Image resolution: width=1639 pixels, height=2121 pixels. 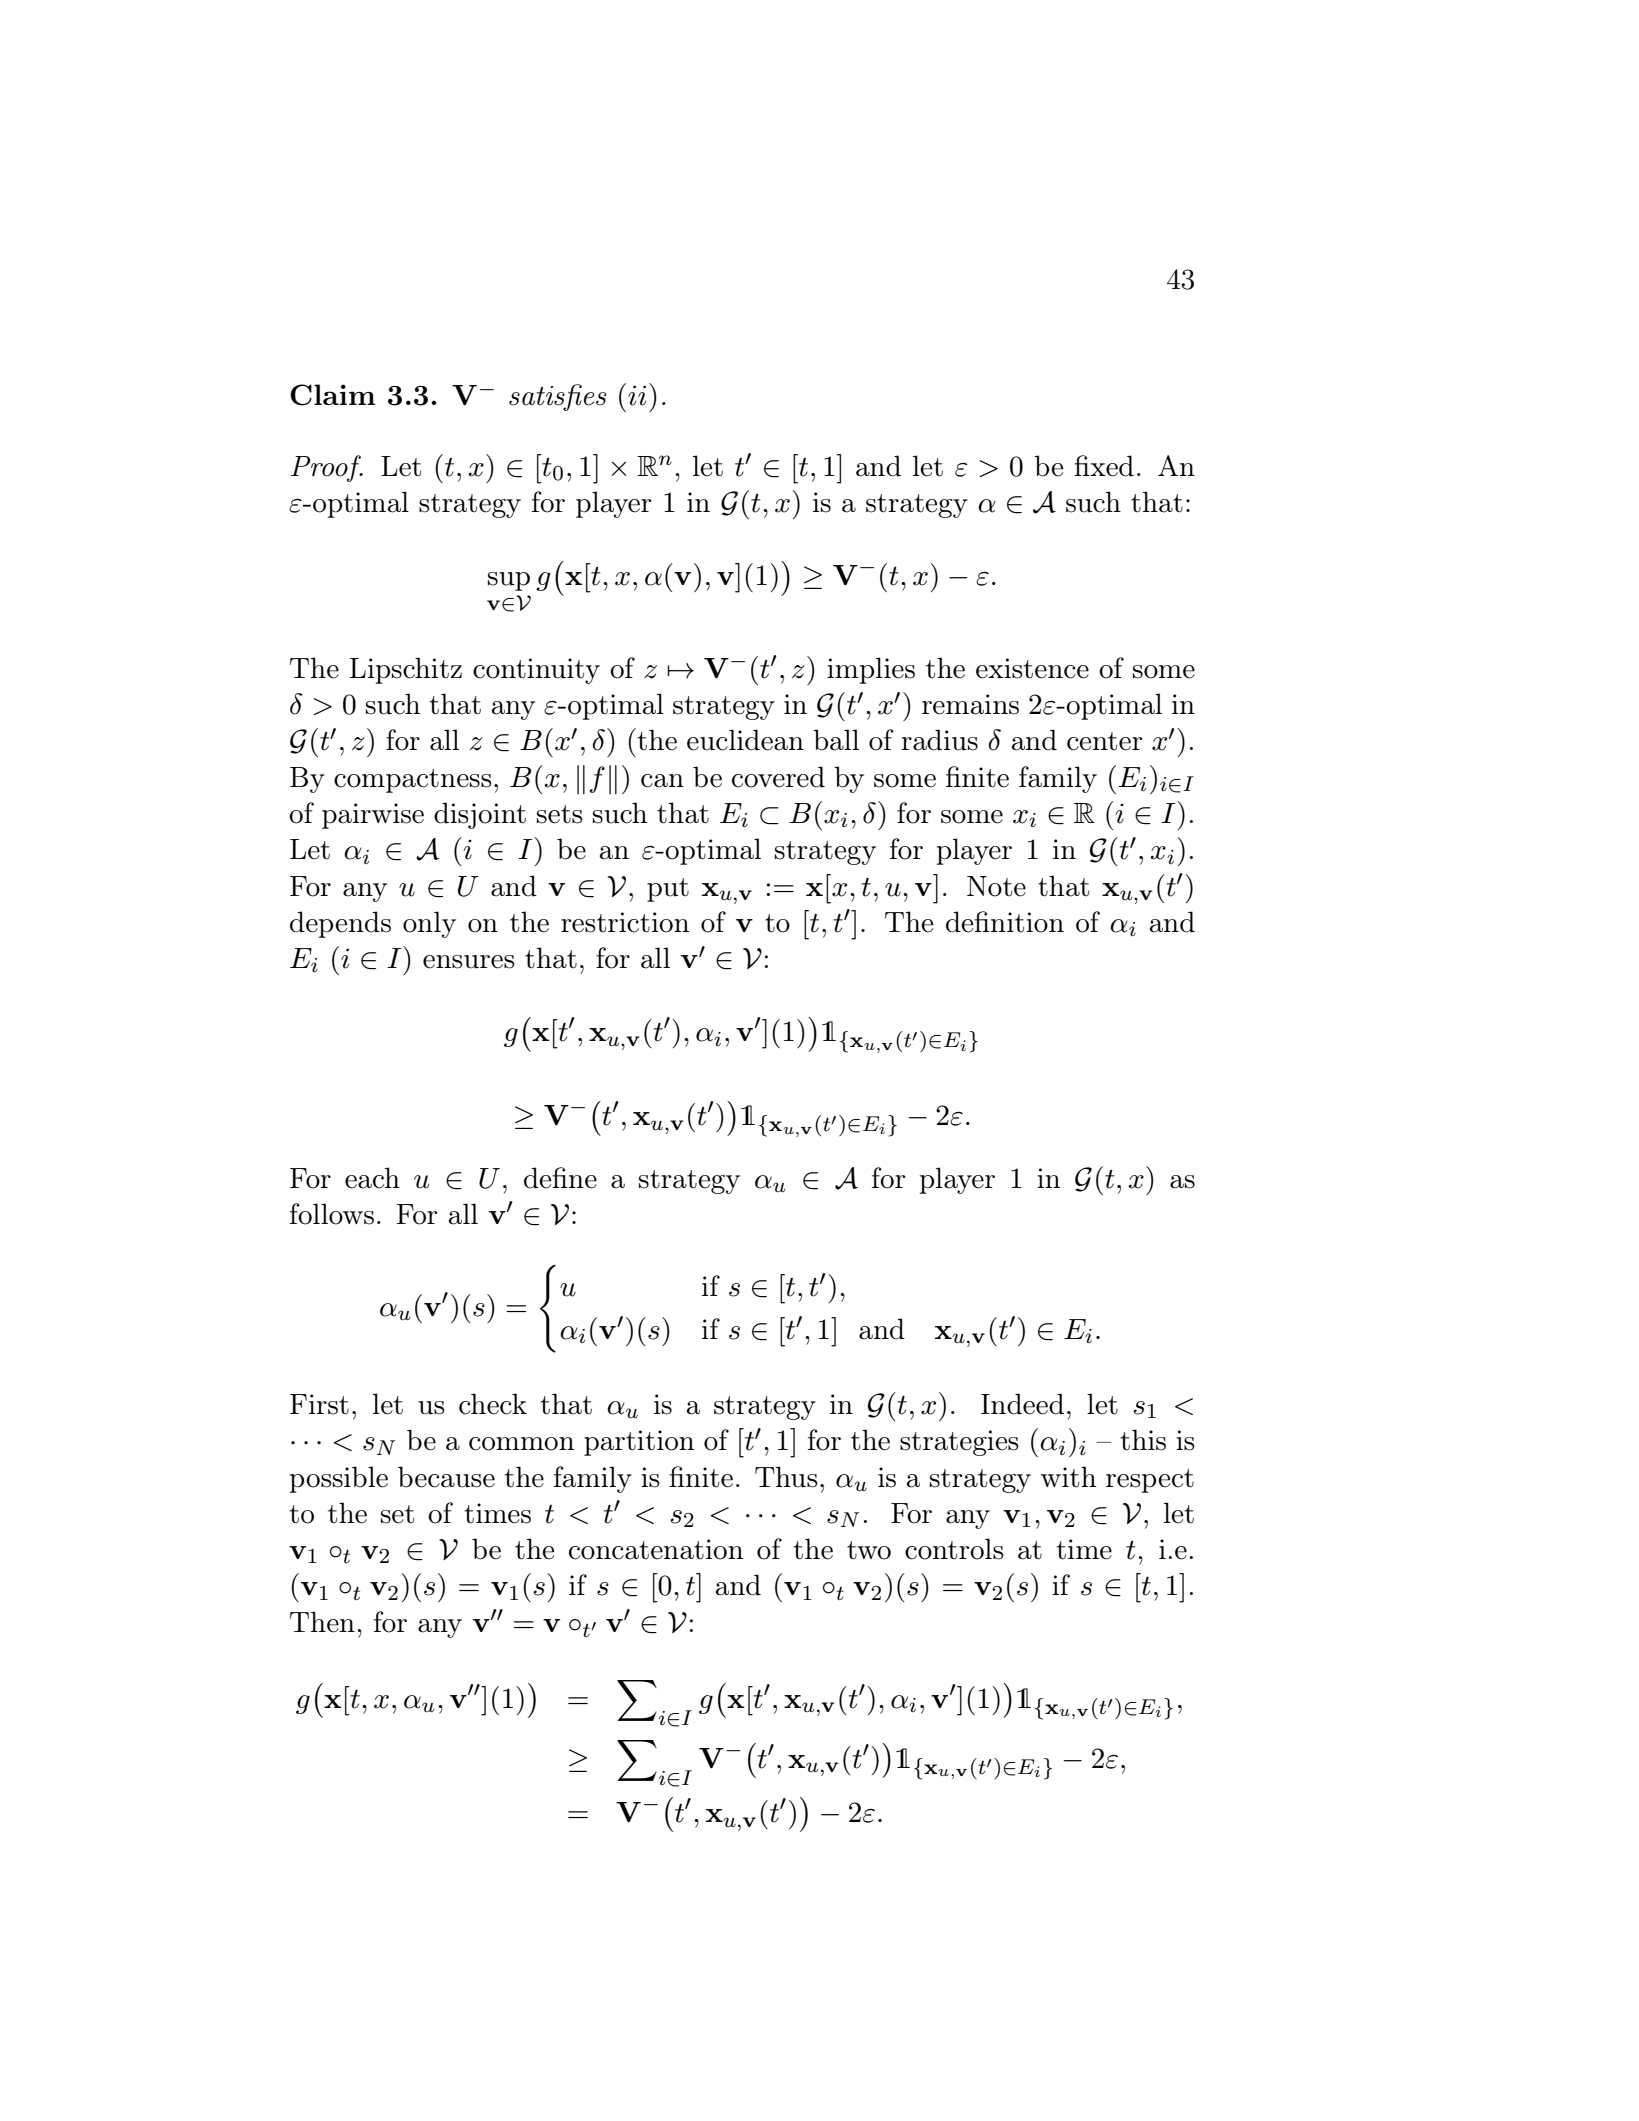 What do you see at coordinates (639, 1443) in the document?
I see `partition` at bounding box center [639, 1443].
